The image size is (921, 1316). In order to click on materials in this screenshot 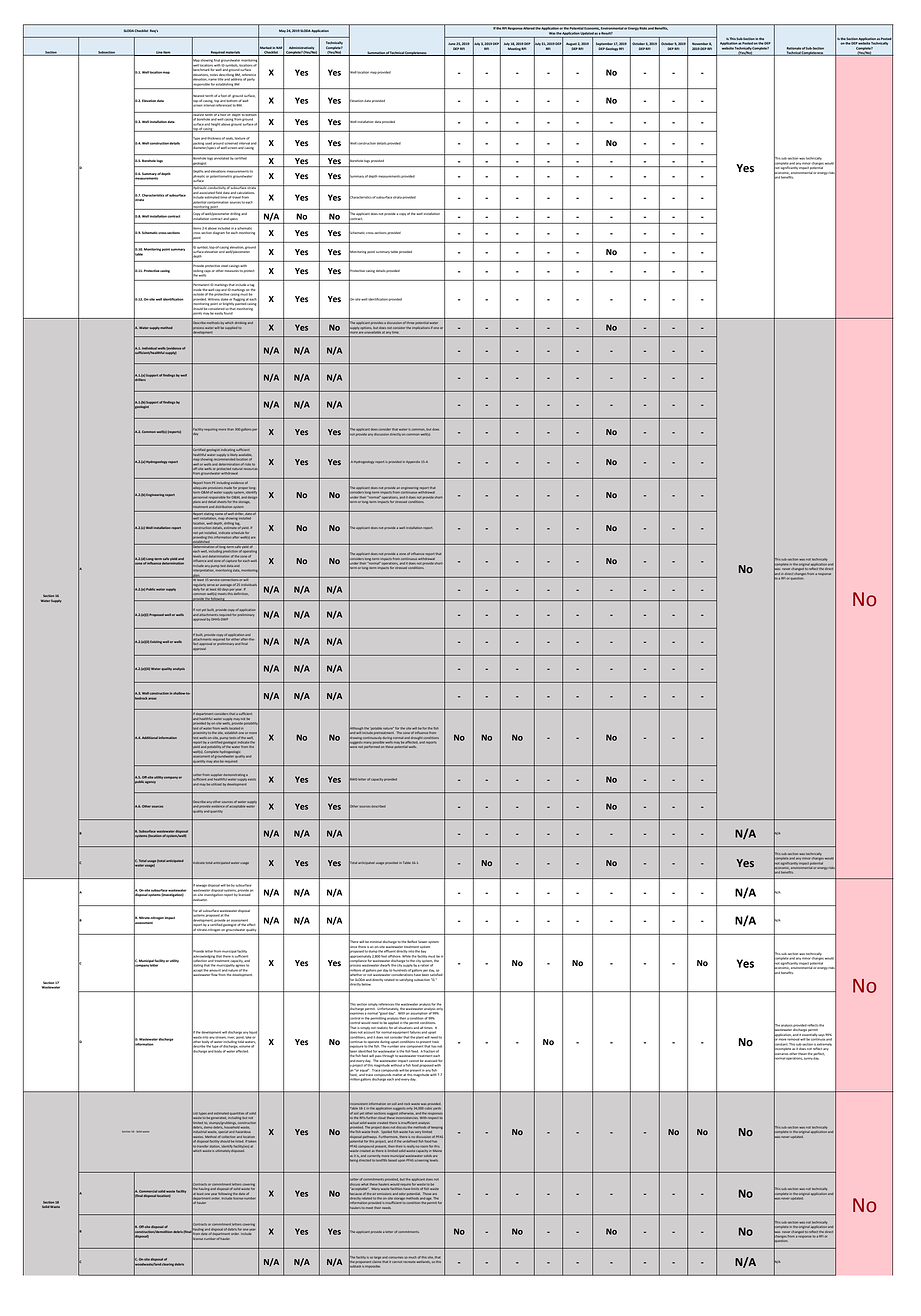, I will do `click(233, 53)`.
